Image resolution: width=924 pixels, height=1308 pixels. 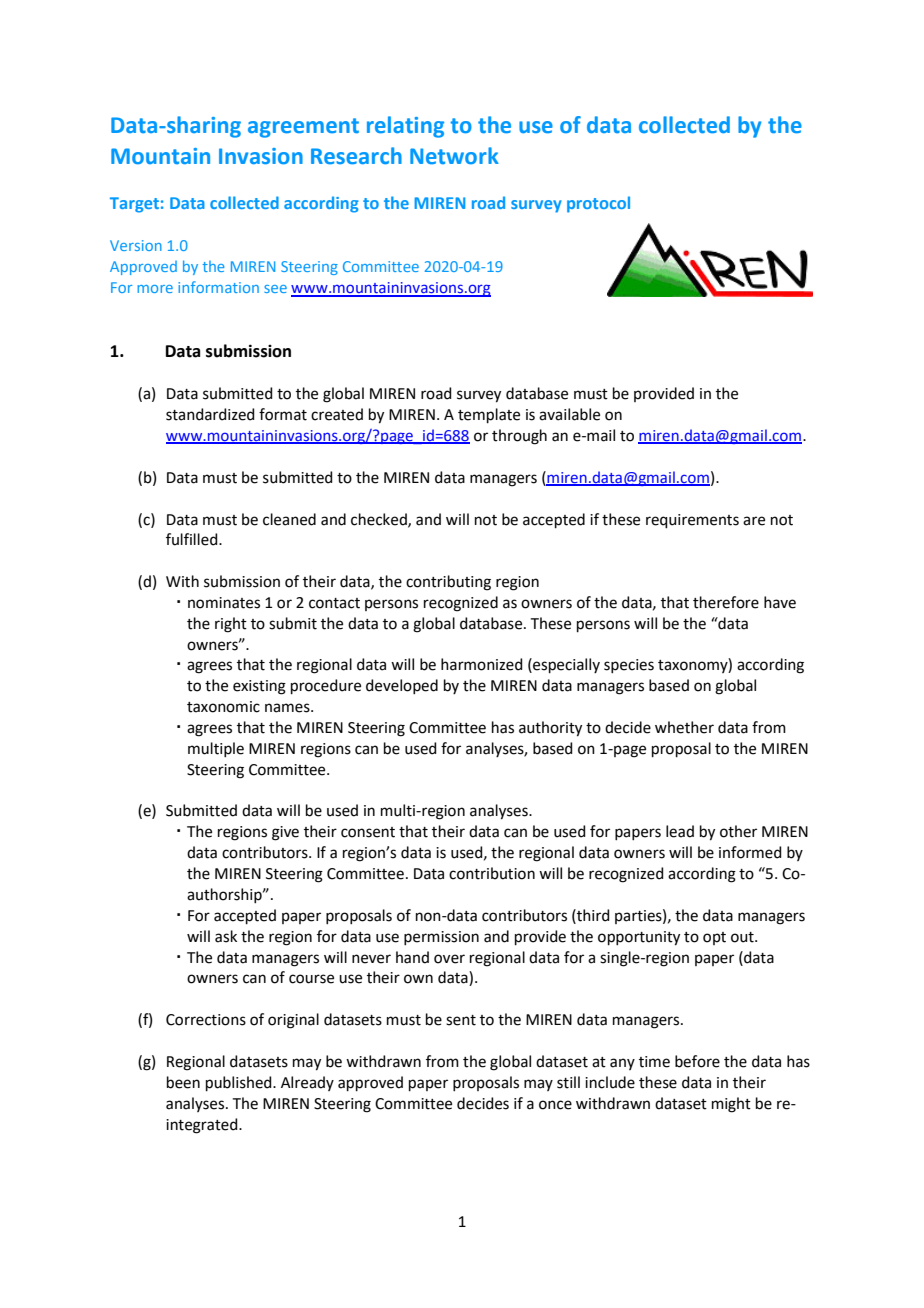 What do you see at coordinates (550, 729) in the document?
I see `authority` at bounding box center [550, 729].
